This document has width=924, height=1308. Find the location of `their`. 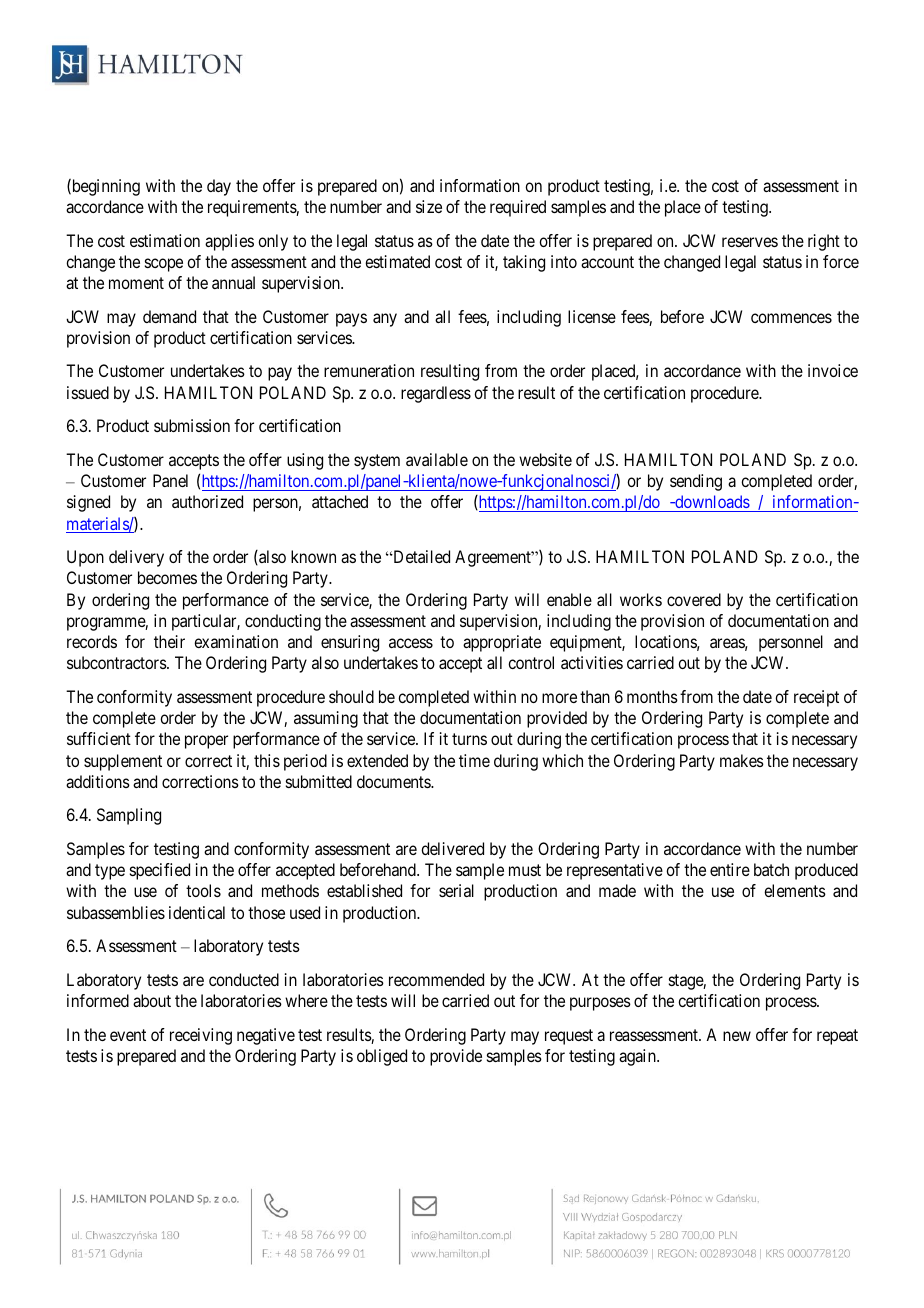

their is located at coordinates (169, 641).
